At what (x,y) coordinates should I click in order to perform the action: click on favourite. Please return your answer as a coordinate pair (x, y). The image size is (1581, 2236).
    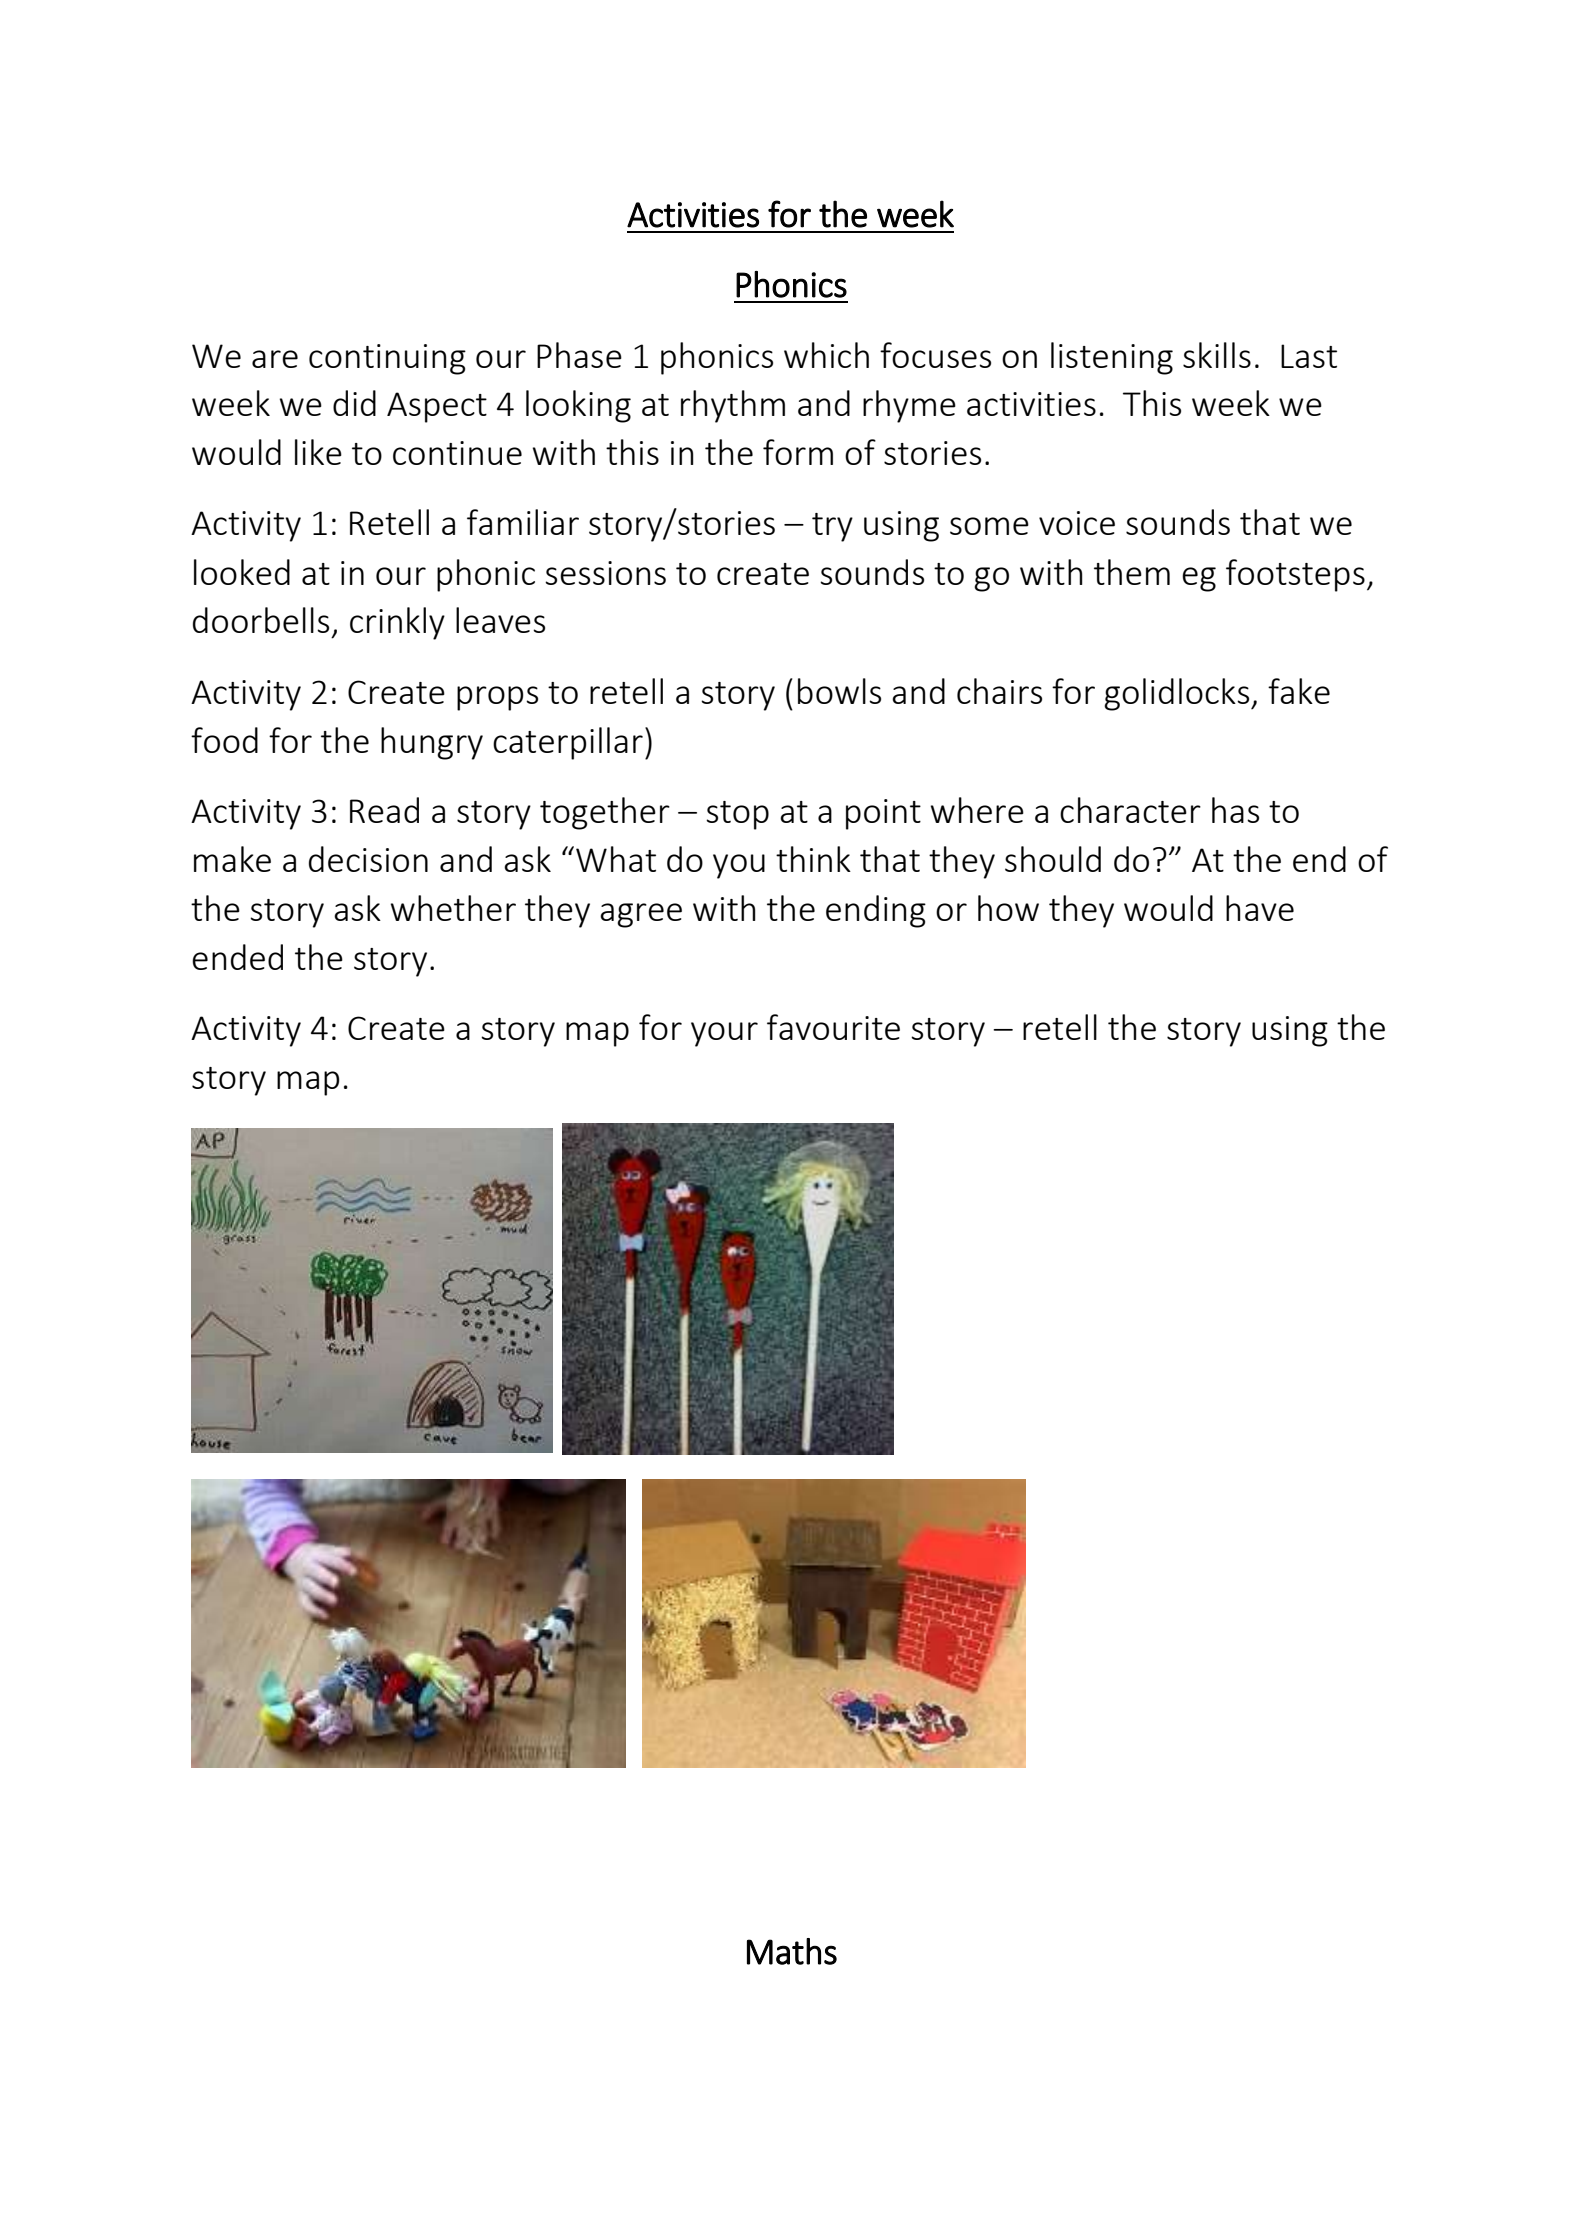
    Looking at the image, I should click on (833, 1027).
